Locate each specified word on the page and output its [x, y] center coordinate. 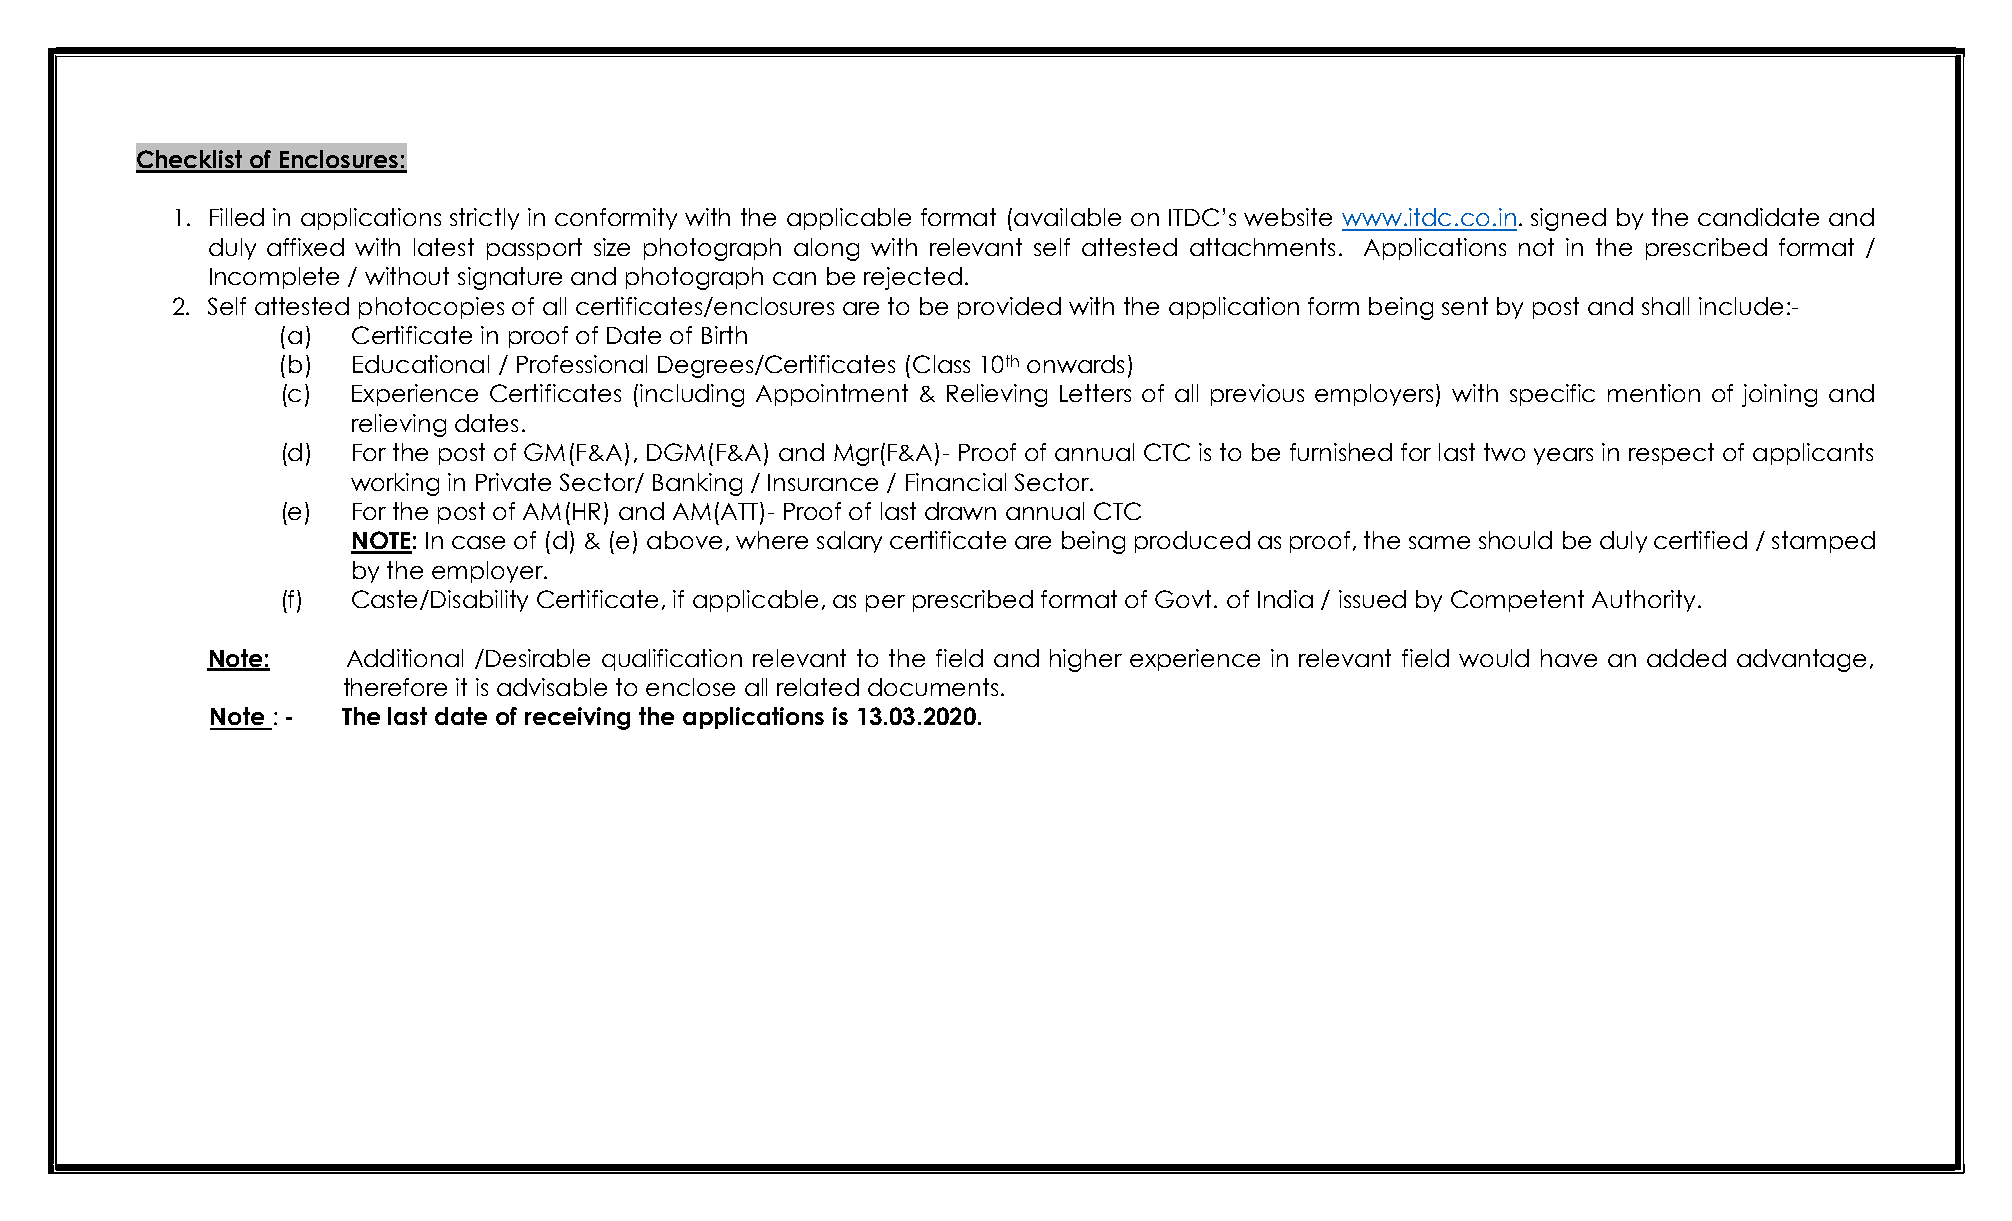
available [1067, 217]
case [478, 542]
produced [1192, 542]
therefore [395, 687]
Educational [421, 364]
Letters [1095, 393]
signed [1568, 219]
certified [1700, 540]
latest [444, 247]
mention [1654, 393]
